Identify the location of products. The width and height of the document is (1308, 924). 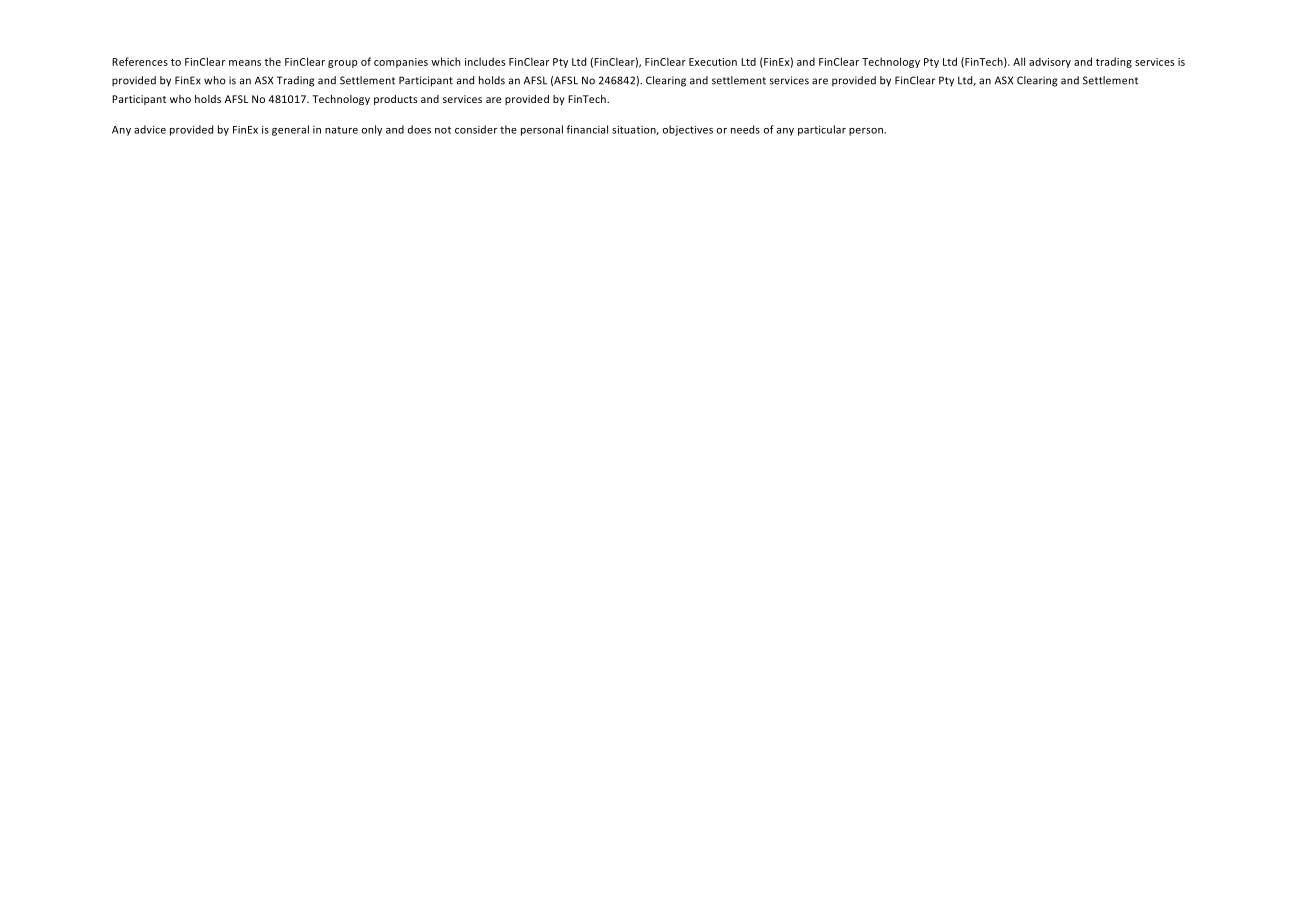
(395, 100).
